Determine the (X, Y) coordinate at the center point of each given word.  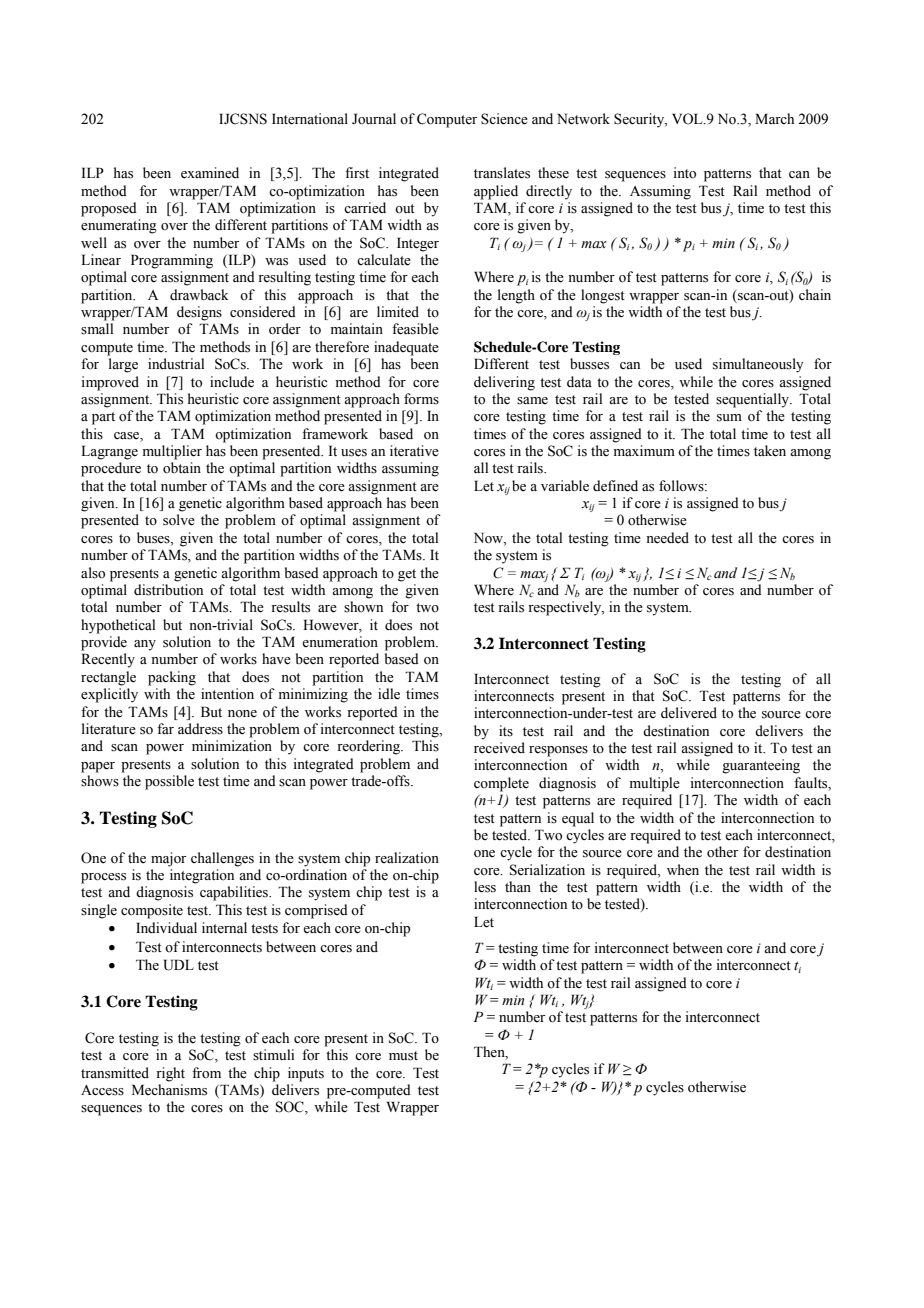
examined (210, 173)
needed (667, 538)
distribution (168, 590)
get (407, 575)
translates (502, 173)
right (170, 1074)
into (685, 173)
